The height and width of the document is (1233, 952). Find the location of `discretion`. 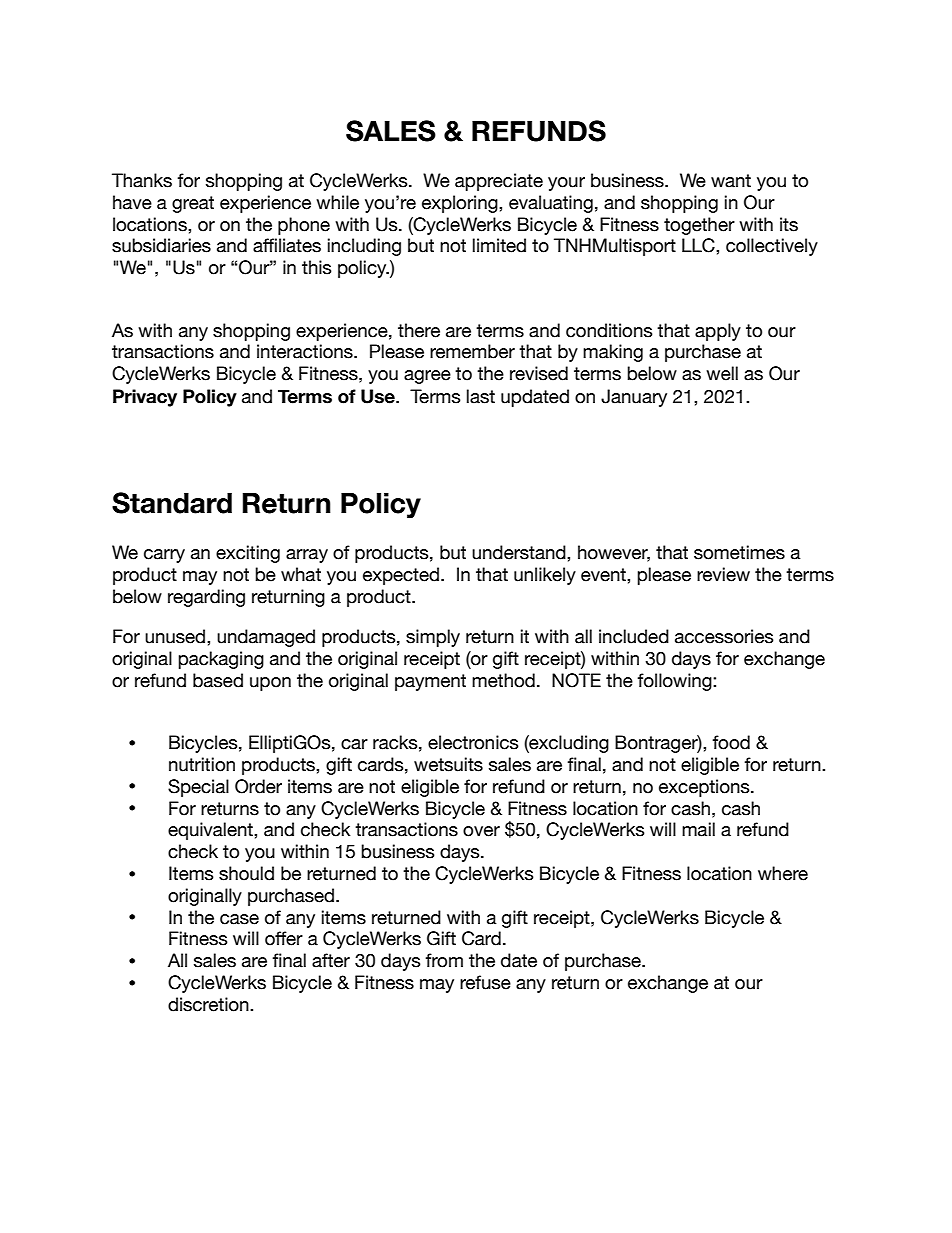

discretion is located at coordinates (209, 1004).
